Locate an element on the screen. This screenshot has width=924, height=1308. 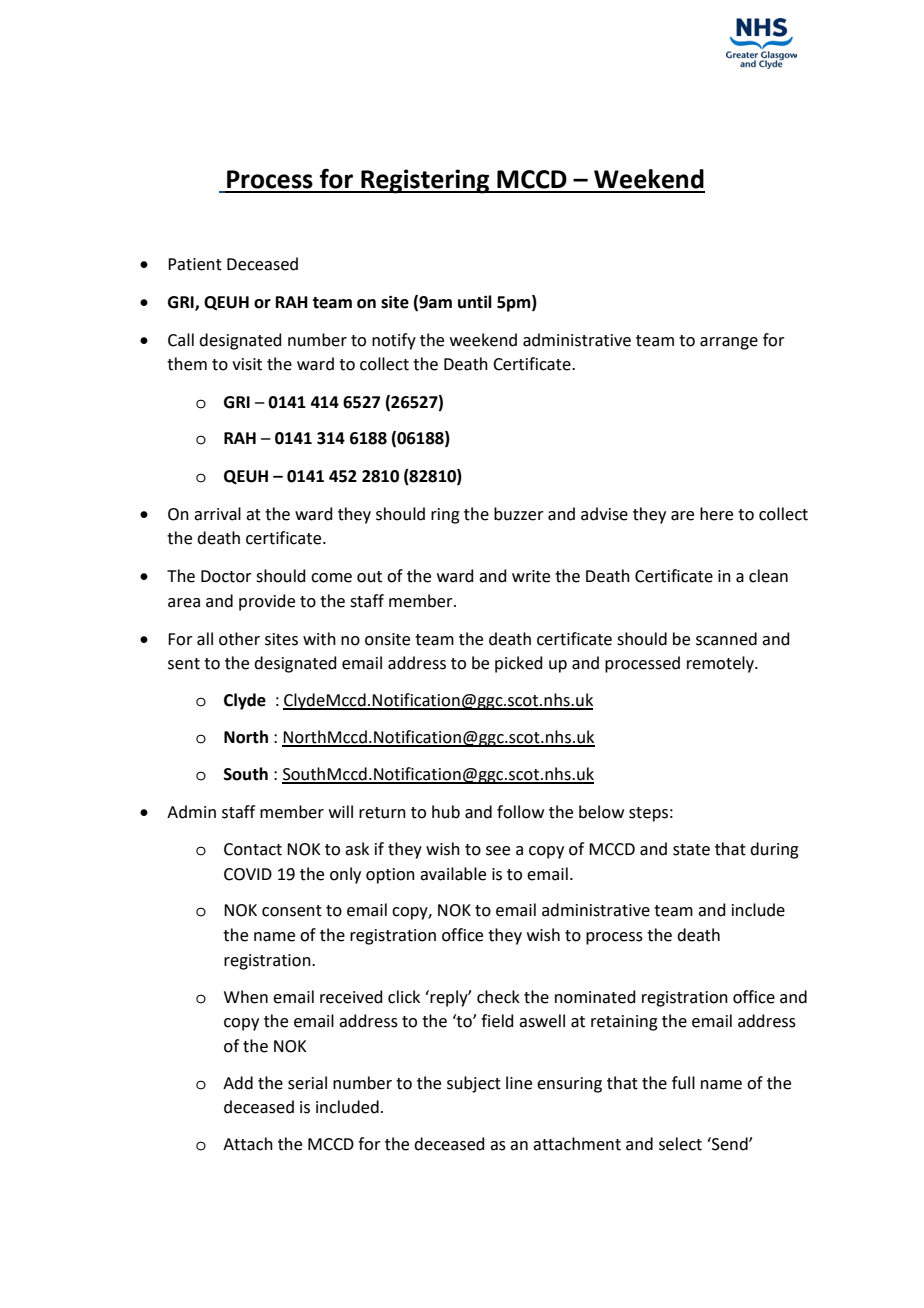
here is located at coordinates (716, 514).
